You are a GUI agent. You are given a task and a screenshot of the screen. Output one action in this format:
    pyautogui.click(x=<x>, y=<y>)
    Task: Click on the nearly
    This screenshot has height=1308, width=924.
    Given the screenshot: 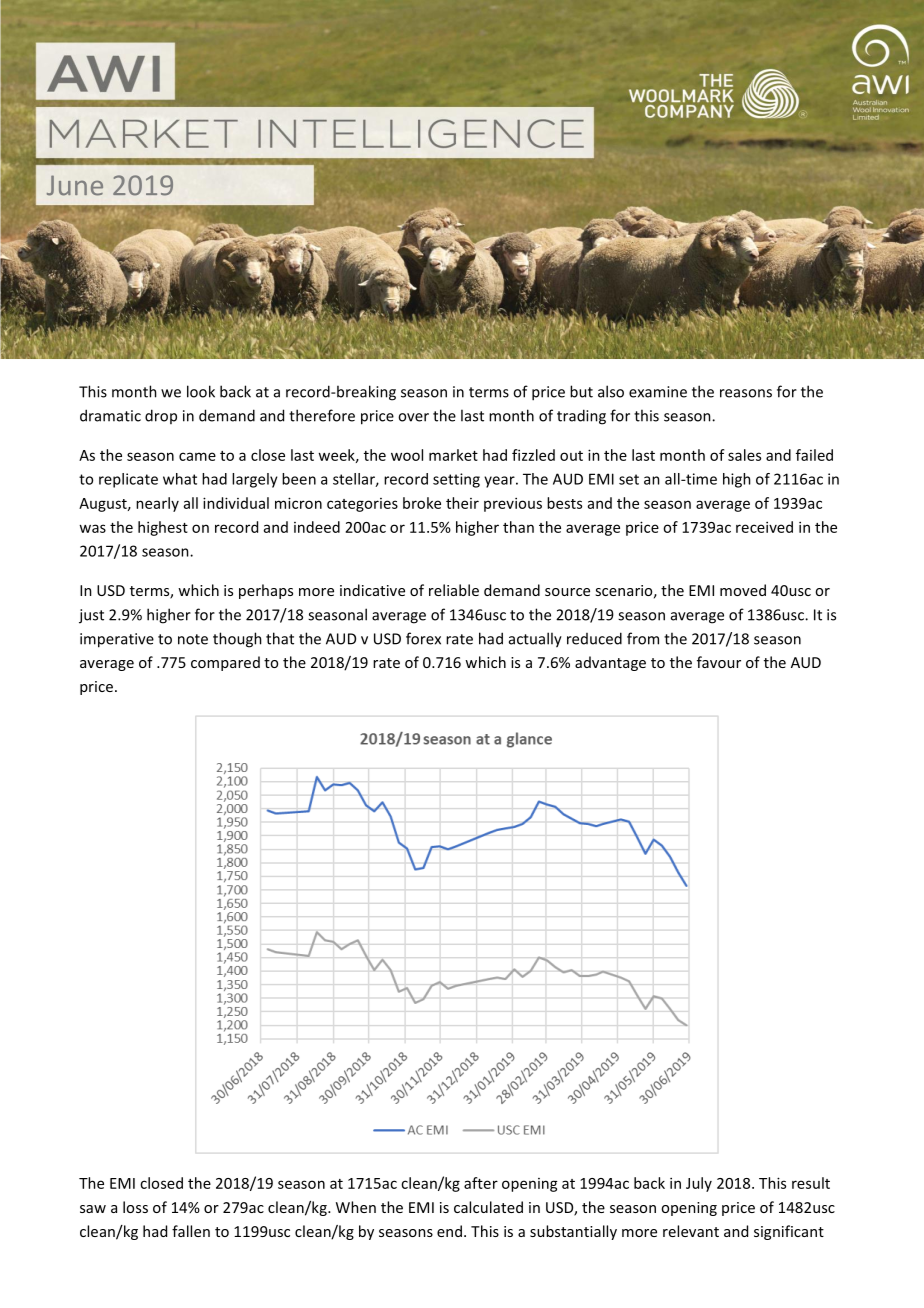 What is the action you would take?
    pyautogui.click(x=157, y=504)
